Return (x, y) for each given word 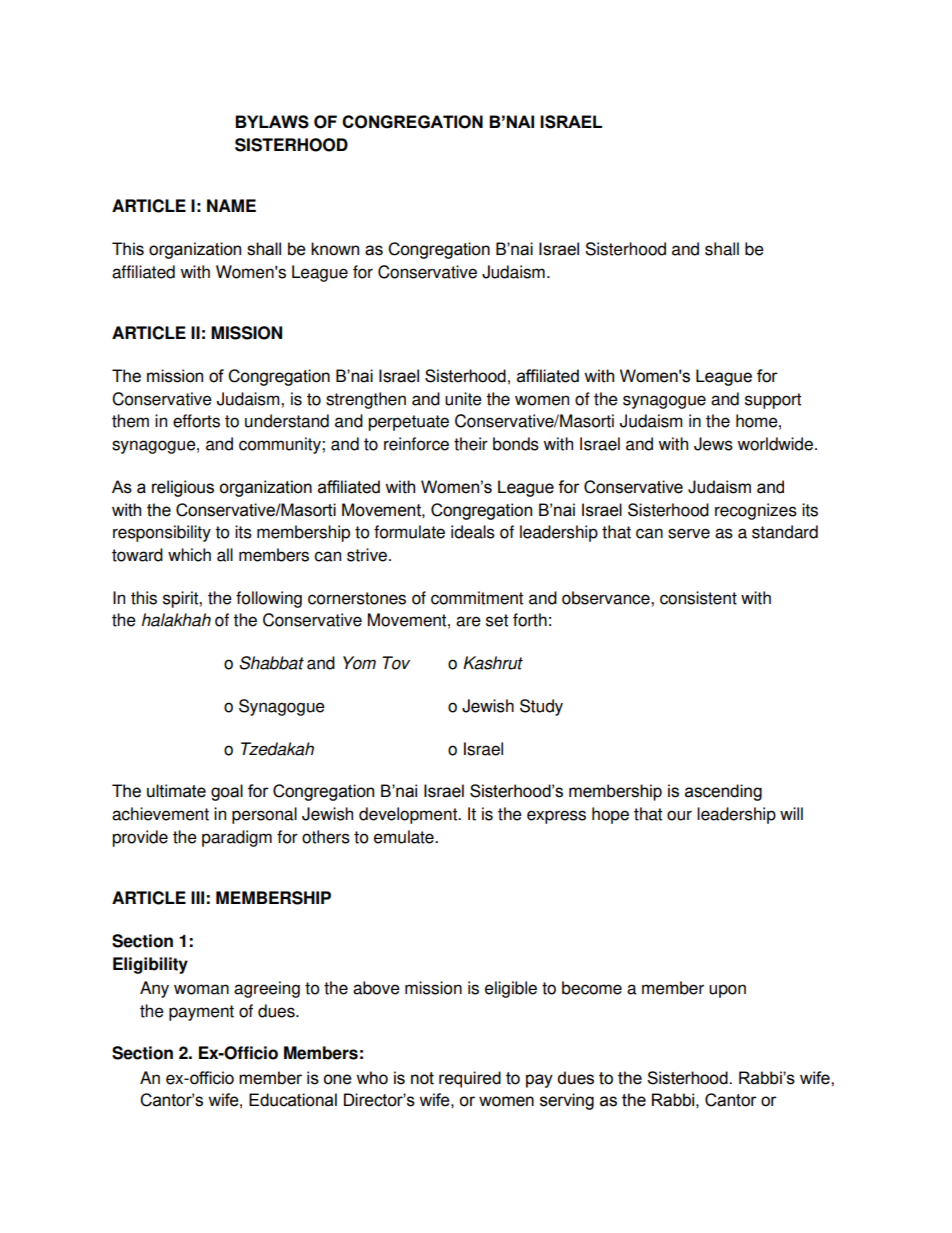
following (269, 599)
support (773, 401)
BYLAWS (272, 122)
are (468, 621)
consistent (698, 598)
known (335, 249)
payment (201, 1013)
